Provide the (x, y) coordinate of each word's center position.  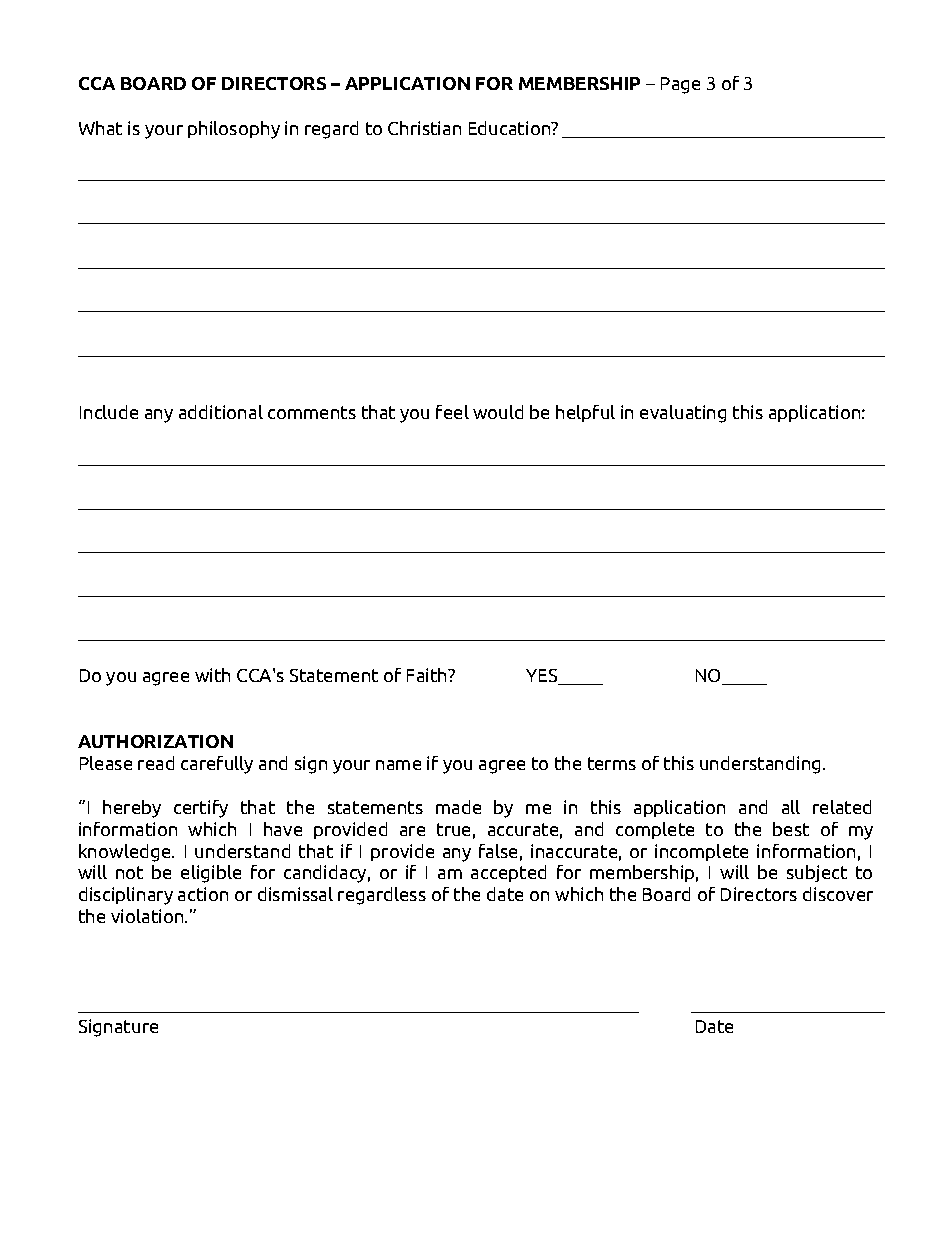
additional (221, 412)
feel (452, 412)
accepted (508, 873)
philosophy (234, 130)
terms (612, 763)
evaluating (683, 414)
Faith (428, 675)
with (212, 675)
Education (511, 128)
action (203, 894)
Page (680, 85)
